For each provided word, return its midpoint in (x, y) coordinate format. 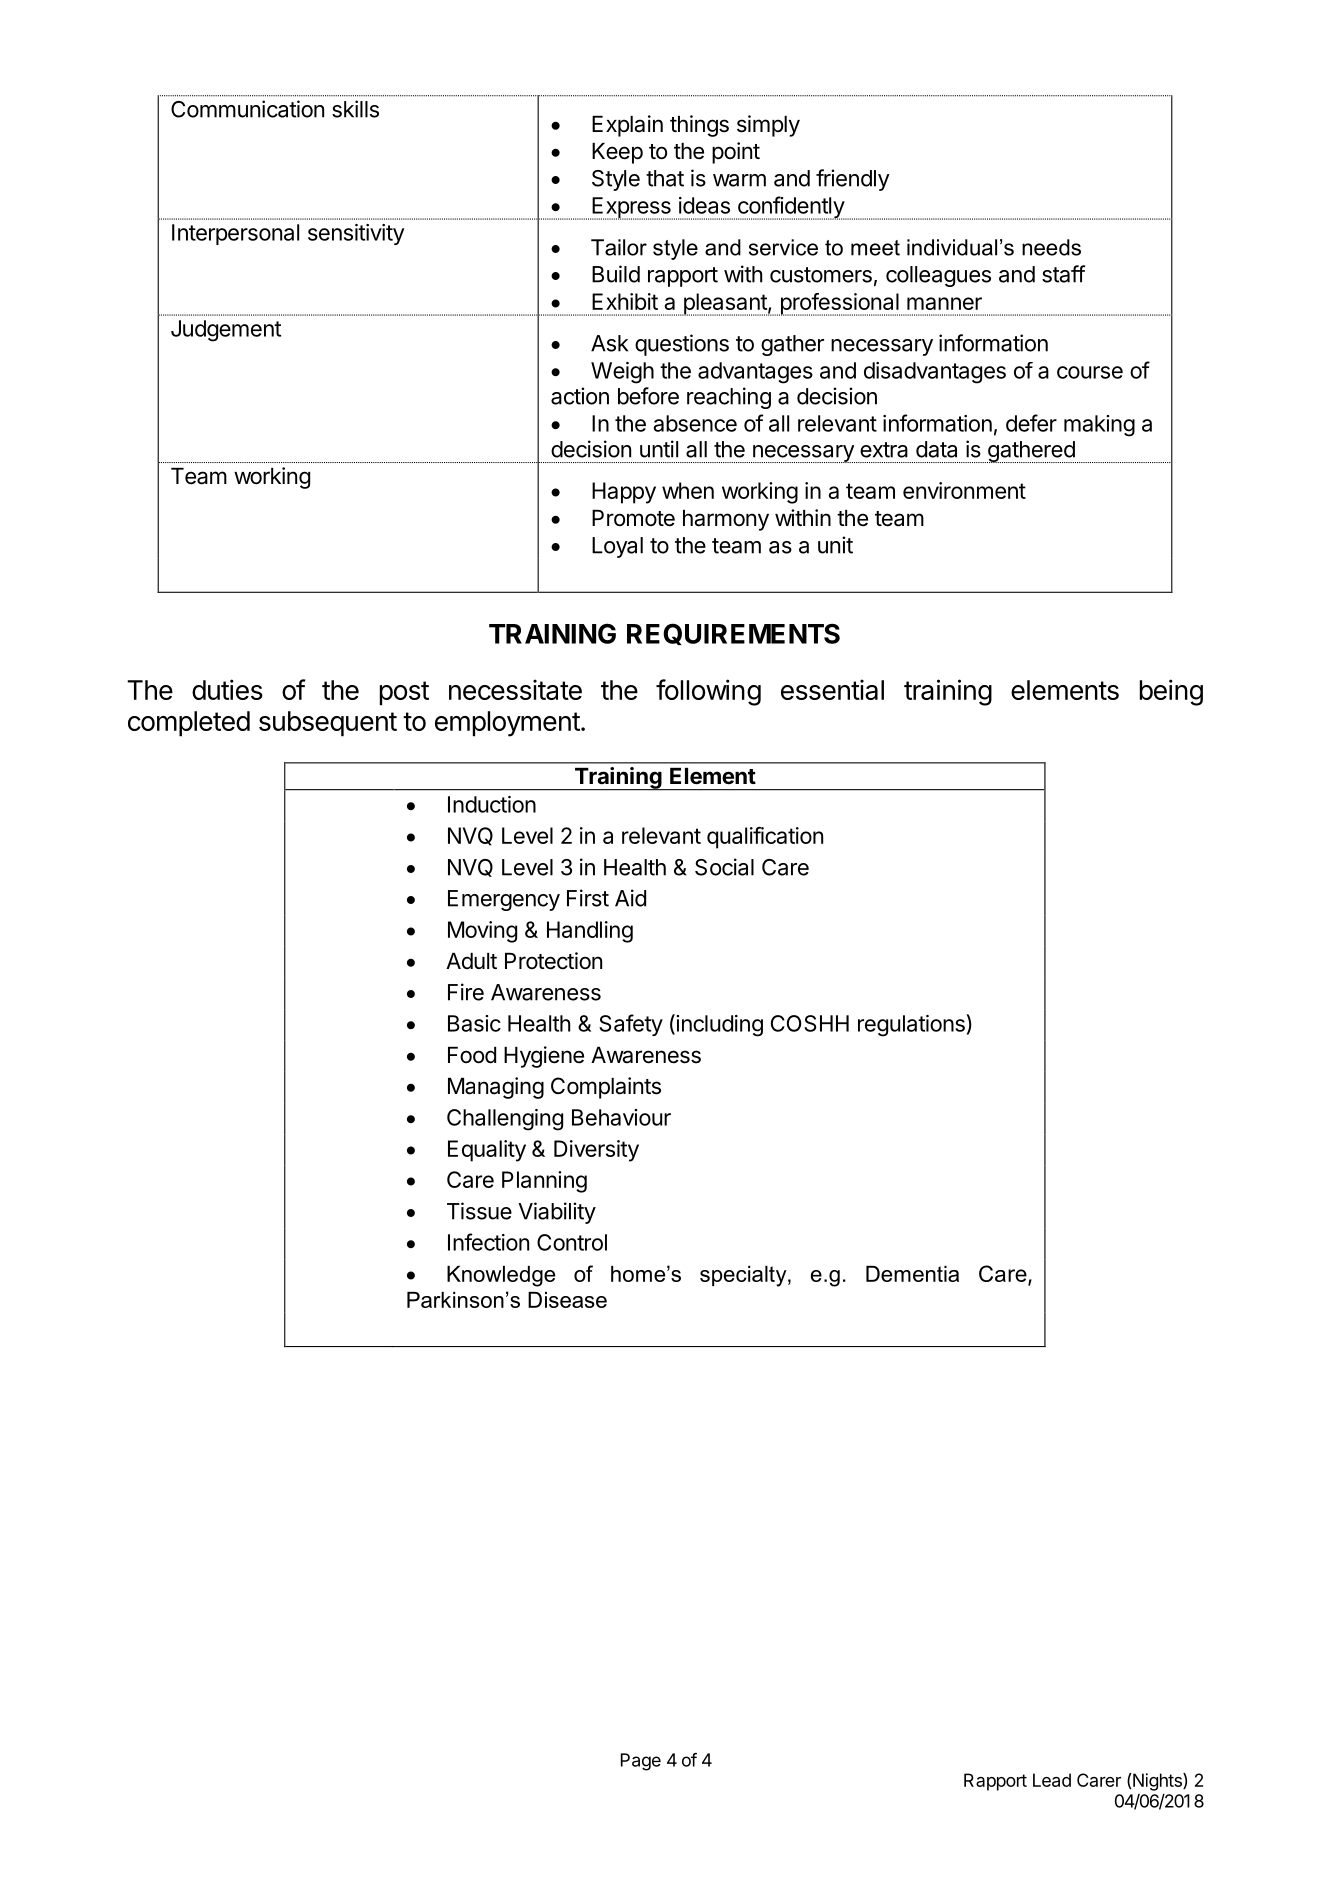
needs (1051, 247)
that (665, 178)
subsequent (328, 724)
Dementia (912, 1274)
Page (641, 1762)
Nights (1157, 1782)
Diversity (596, 1151)
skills (355, 109)
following (708, 692)
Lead (1052, 1780)
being (1171, 692)
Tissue (479, 1211)
